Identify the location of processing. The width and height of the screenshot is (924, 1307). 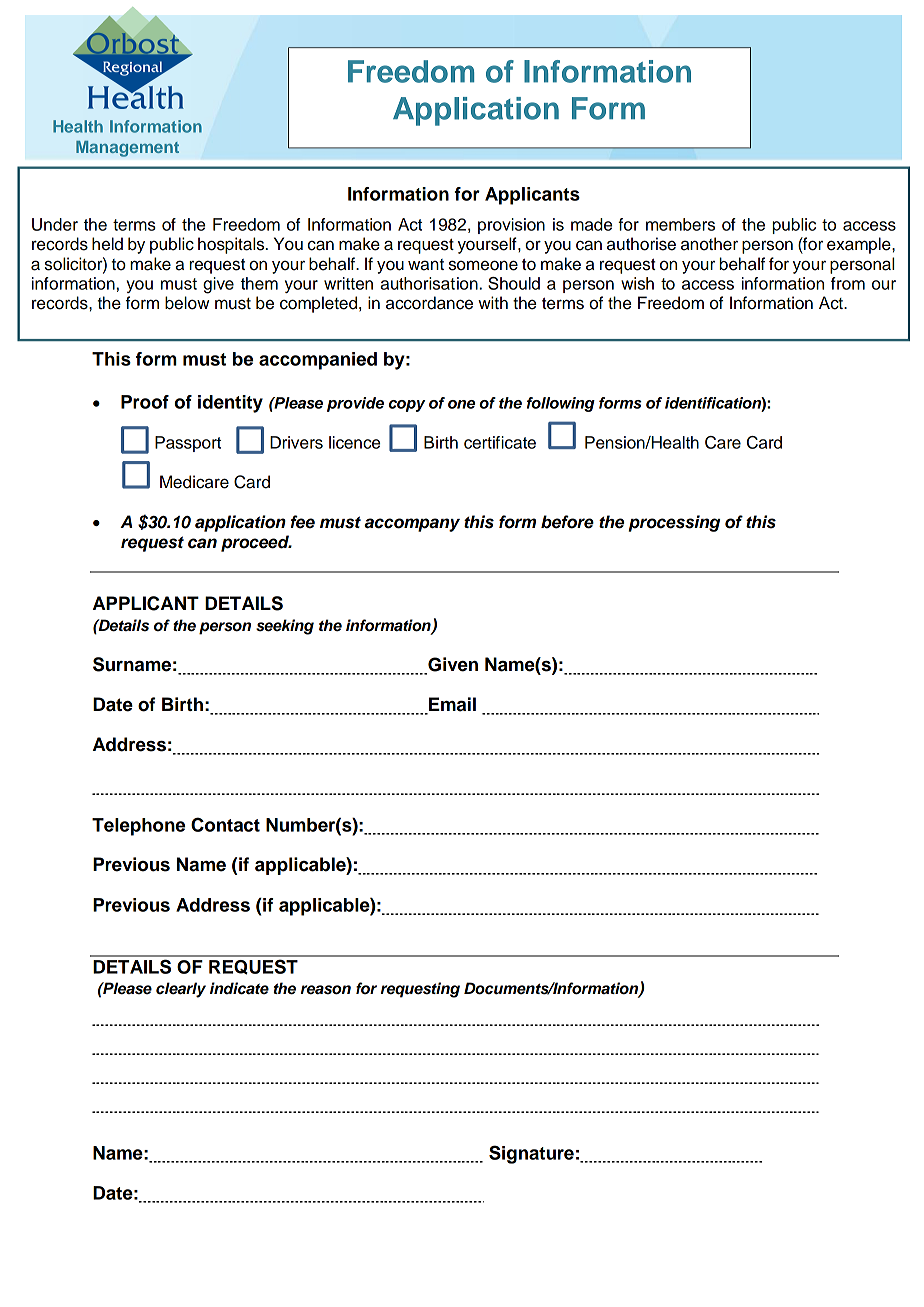
(674, 523).
